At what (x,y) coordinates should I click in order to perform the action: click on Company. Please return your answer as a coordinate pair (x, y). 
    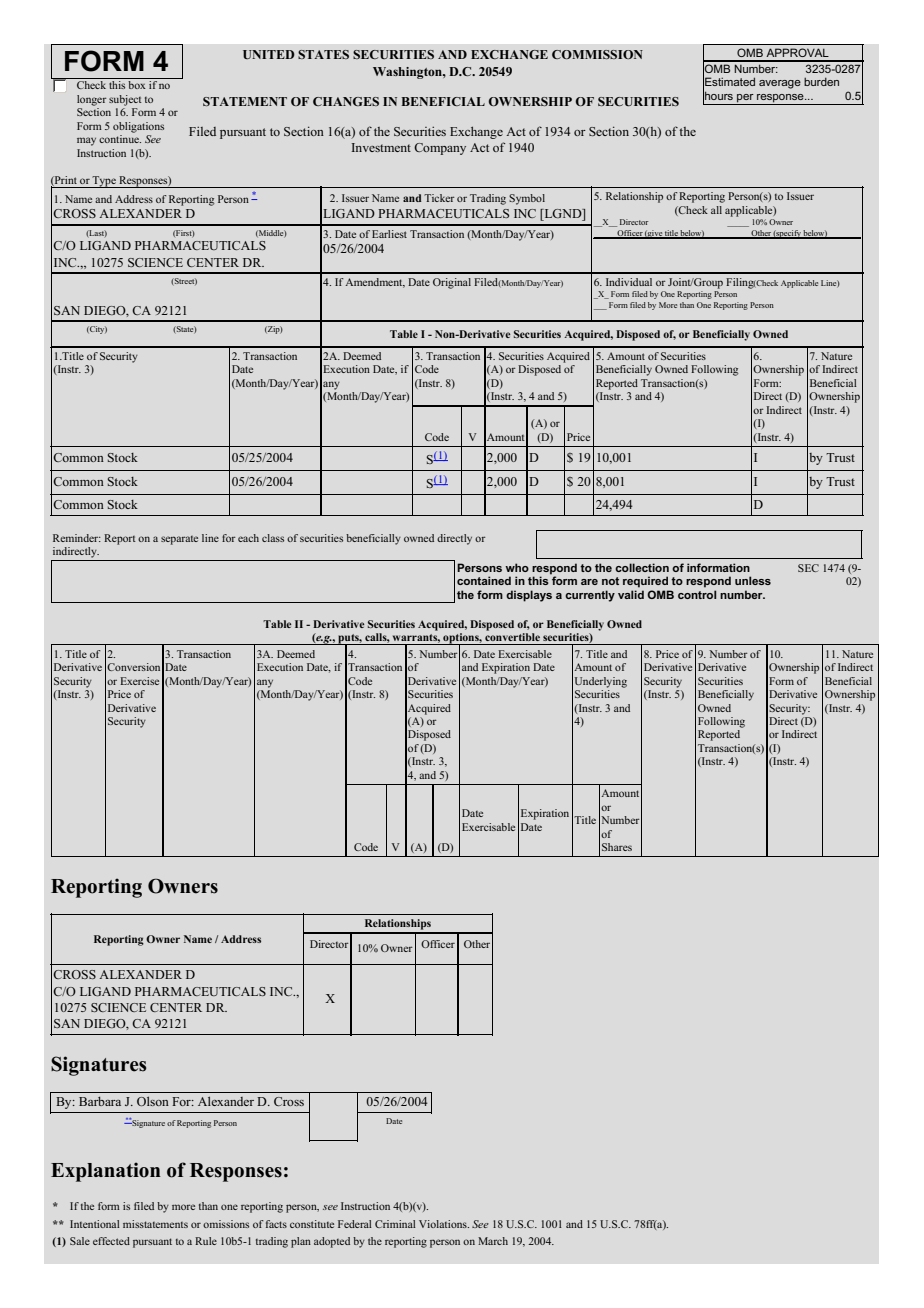
    Looking at the image, I should click on (440, 149).
